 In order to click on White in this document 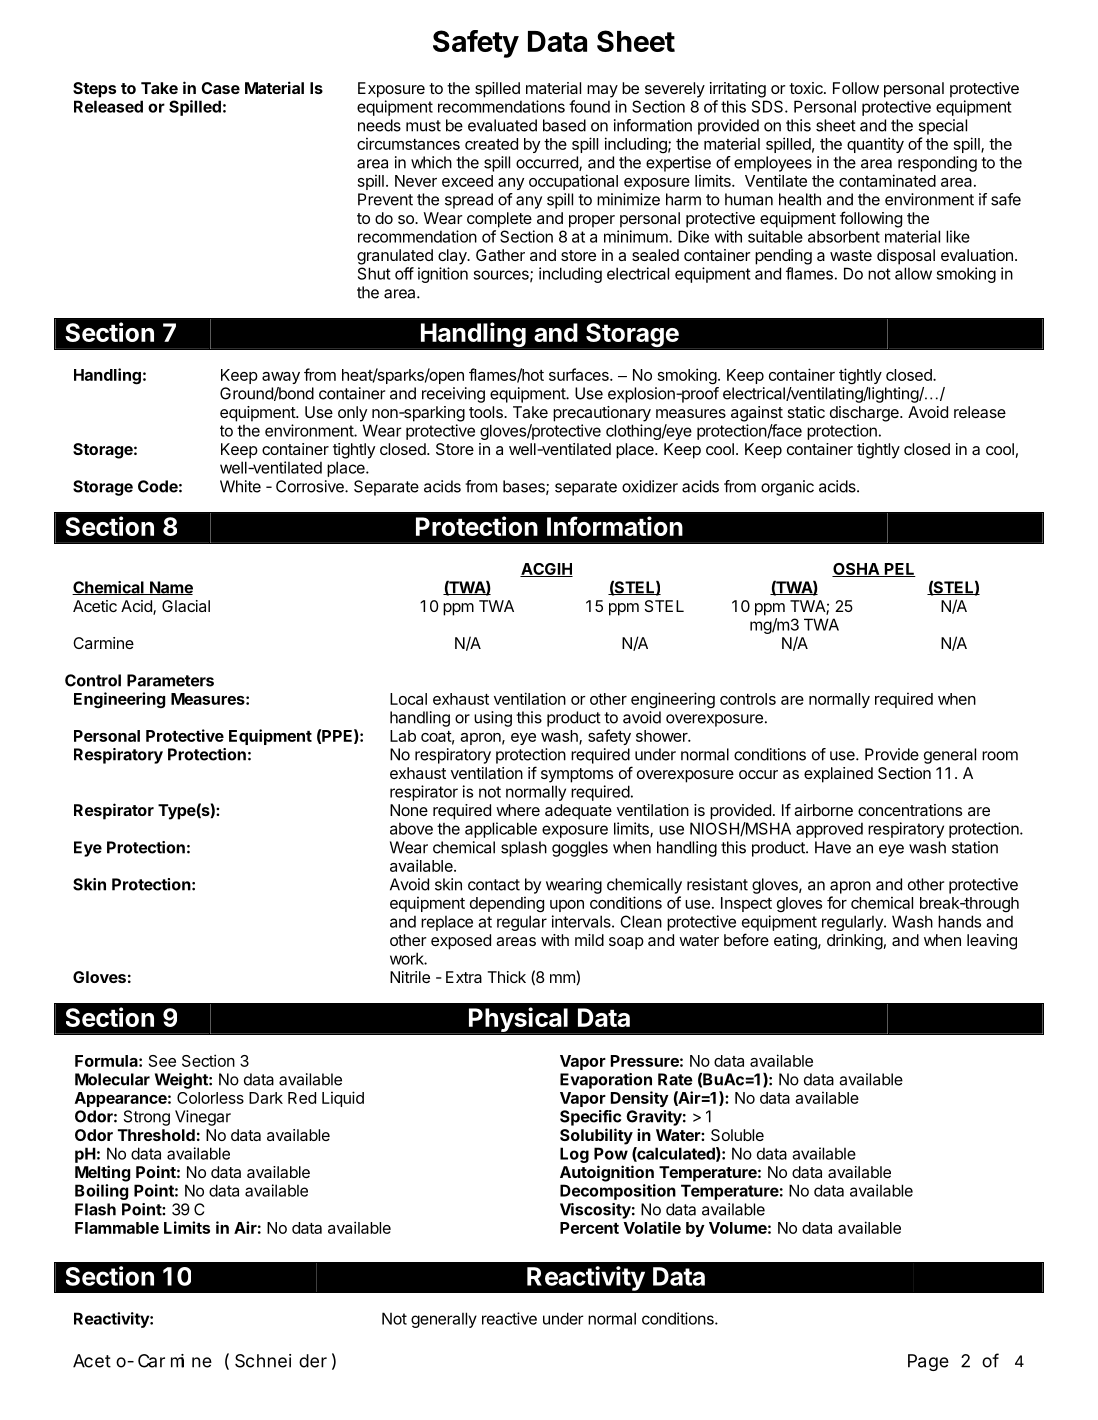, I will do `click(240, 486)`.
